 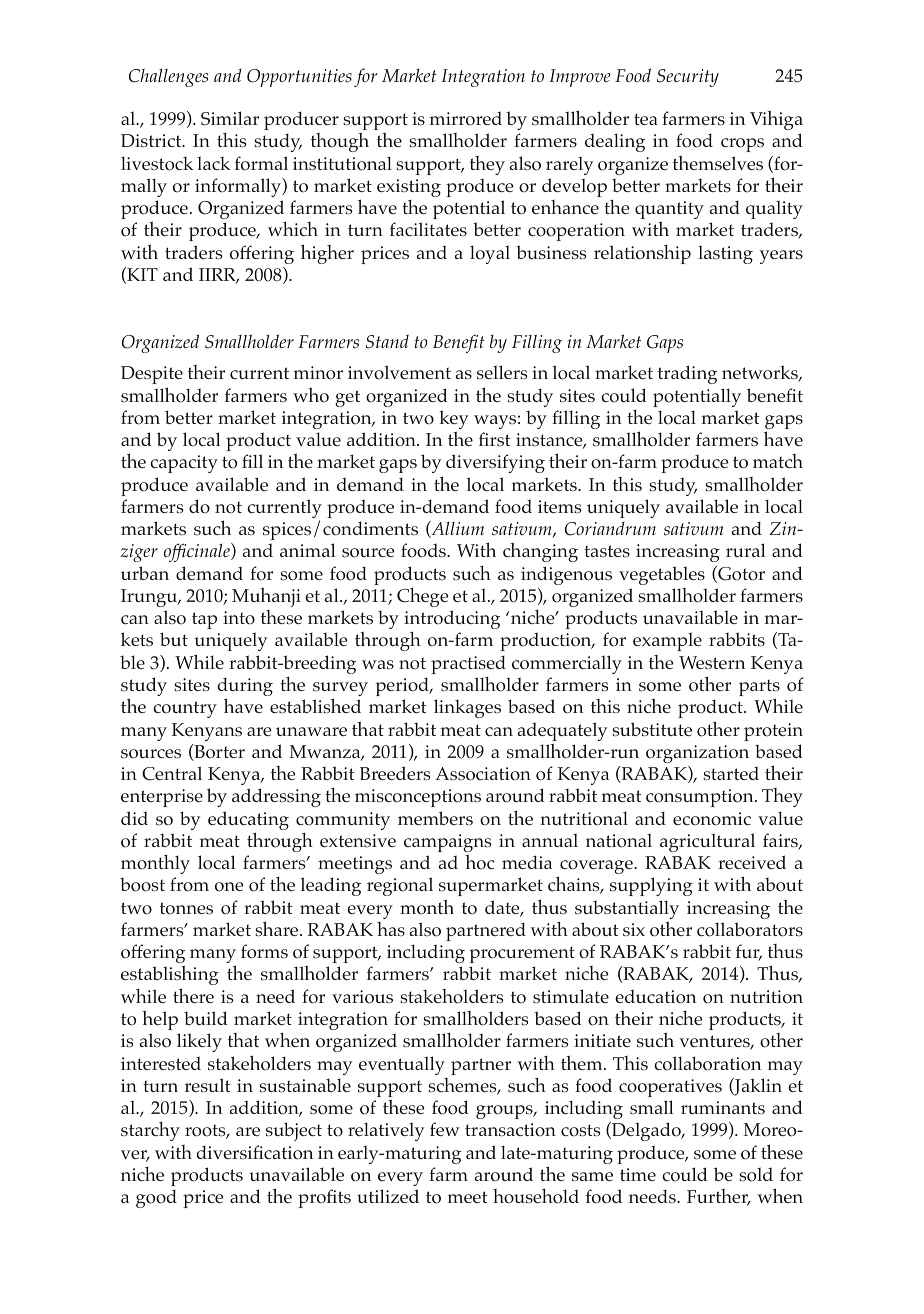 What do you see at coordinates (204, 620) in the image?
I see `tap` at bounding box center [204, 620].
